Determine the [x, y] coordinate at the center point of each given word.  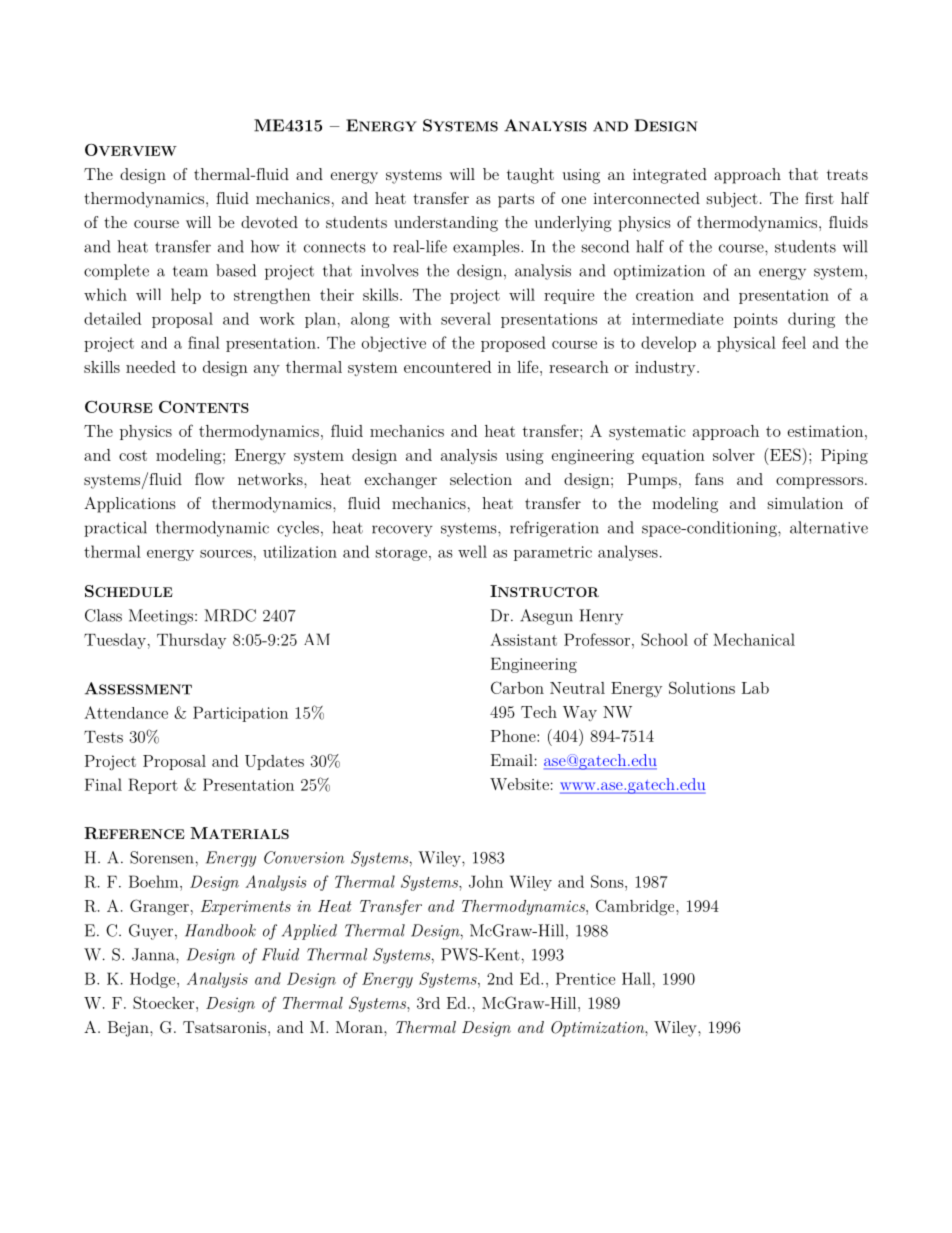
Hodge [154, 980]
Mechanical [754, 639]
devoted [269, 222]
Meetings [162, 617]
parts [516, 200]
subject [732, 200]
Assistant [523, 639]
